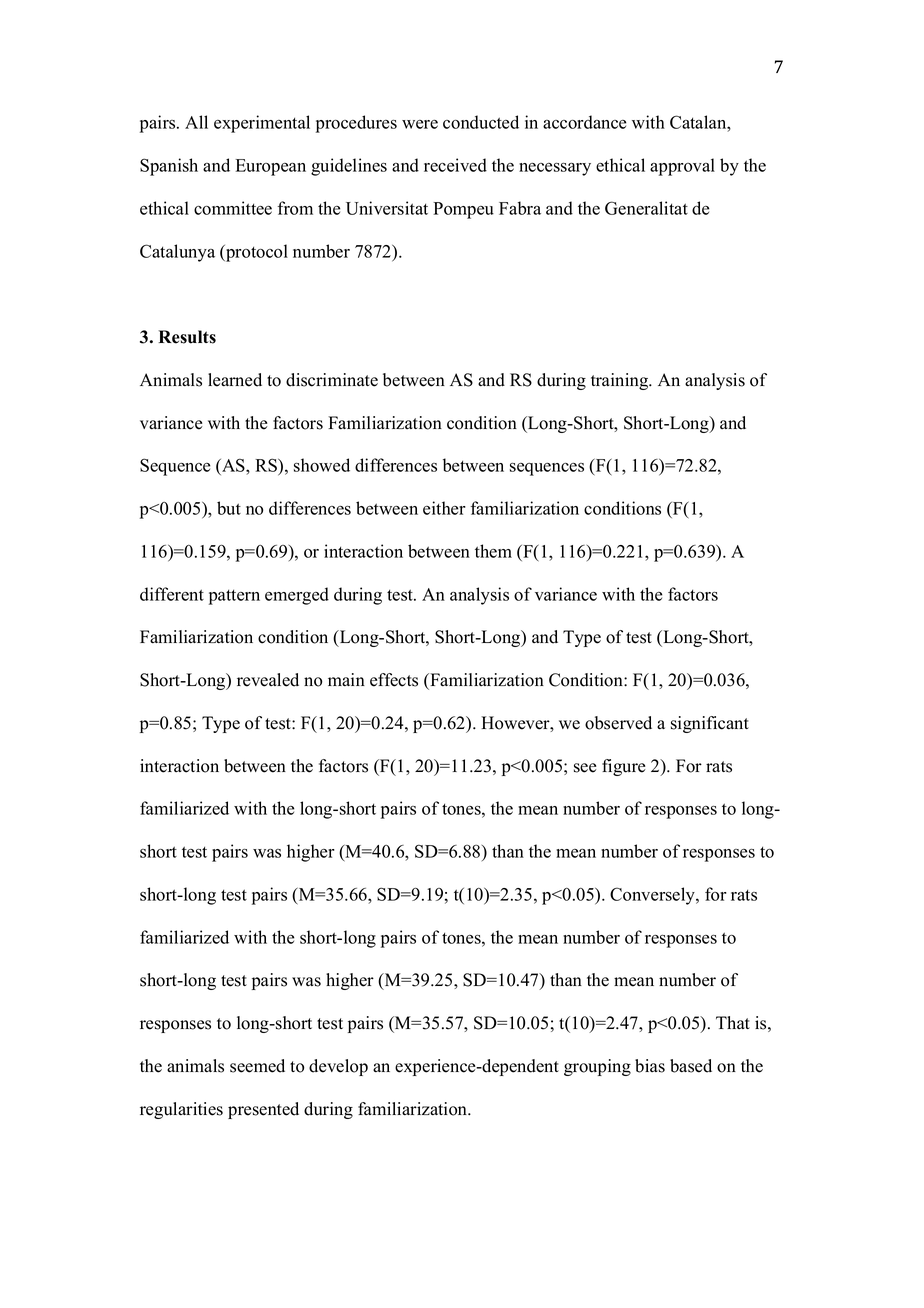  Describe the element at coordinates (257, 1066) in the image. I see `seemed` at that location.
